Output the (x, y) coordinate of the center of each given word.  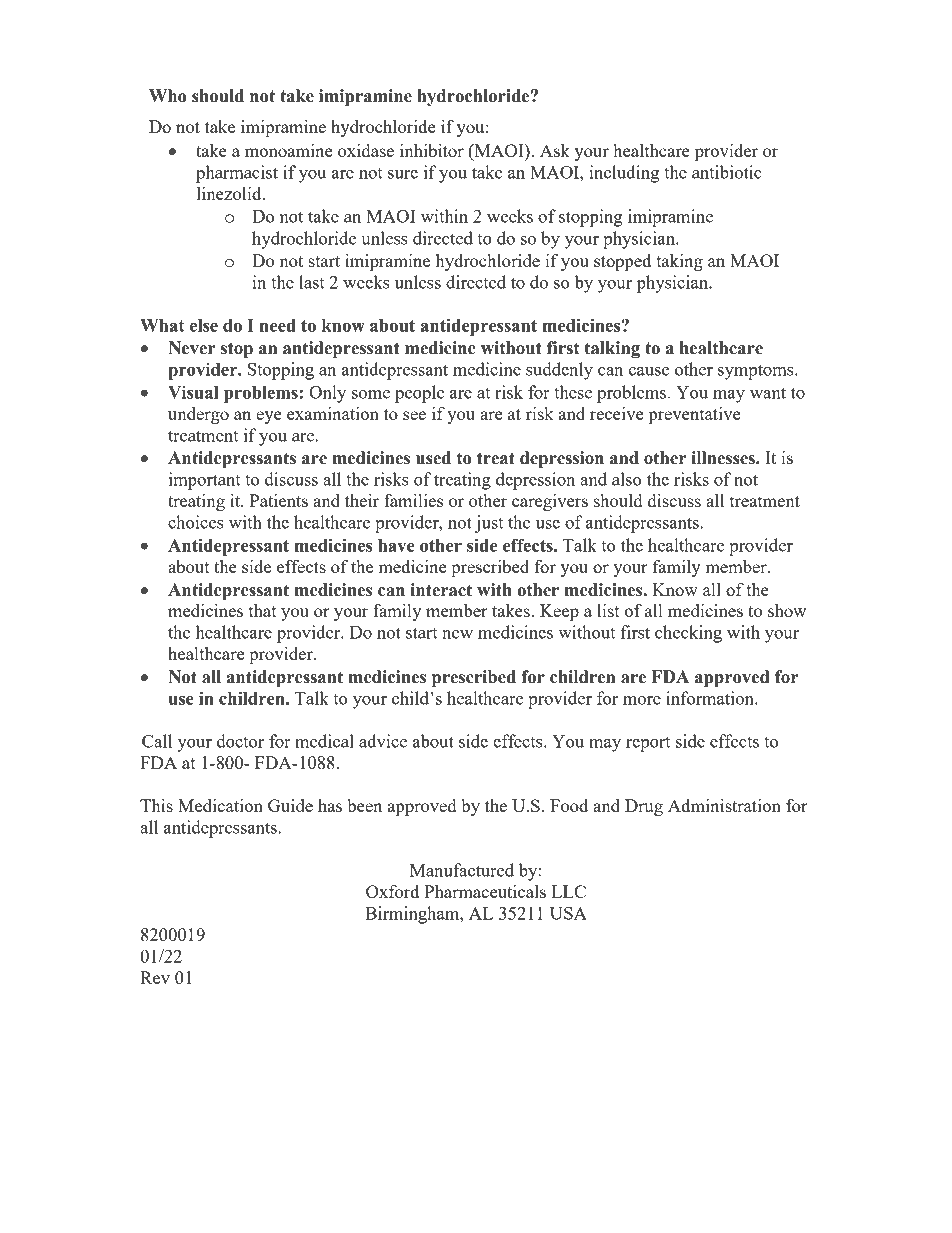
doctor (240, 741)
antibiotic (727, 172)
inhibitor (432, 150)
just (489, 524)
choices (196, 522)
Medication (220, 805)
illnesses (724, 458)
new (457, 634)
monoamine (288, 150)
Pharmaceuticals (485, 891)
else (204, 325)
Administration (724, 805)
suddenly (559, 371)
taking (679, 262)
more (642, 700)
